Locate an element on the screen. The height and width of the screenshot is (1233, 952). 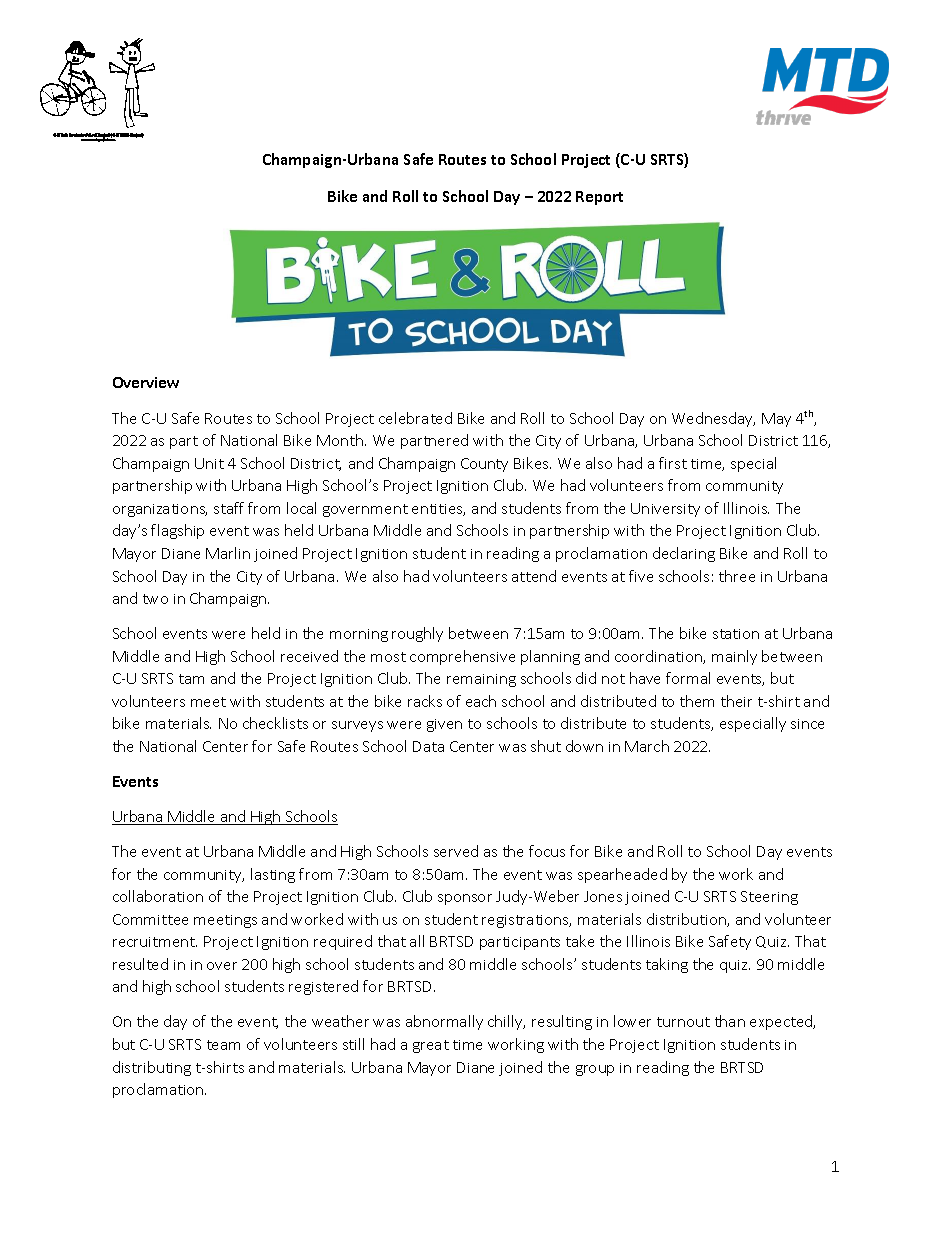
Month is located at coordinates (340, 440).
